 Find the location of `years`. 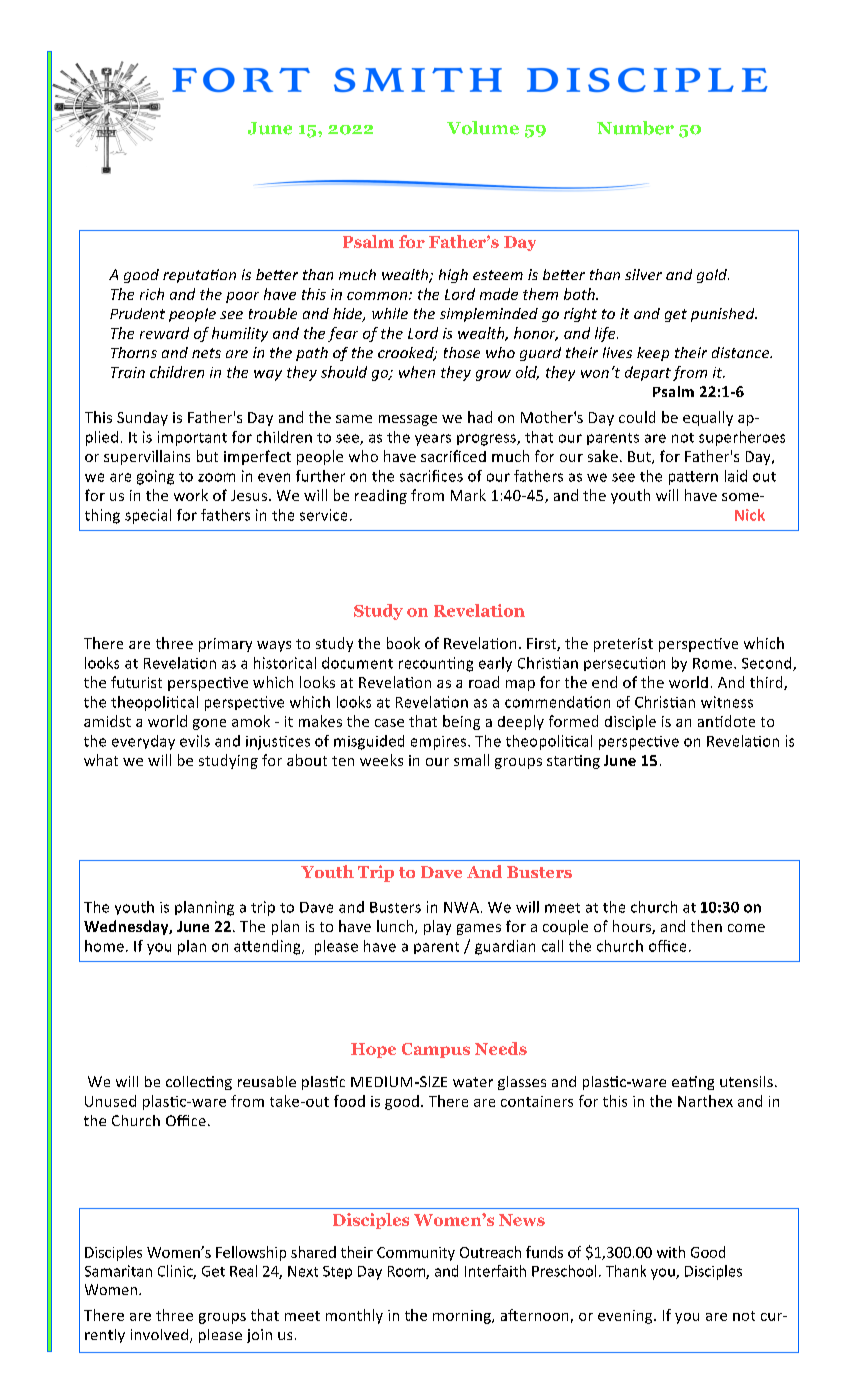

years is located at coordinates (433, 440).
